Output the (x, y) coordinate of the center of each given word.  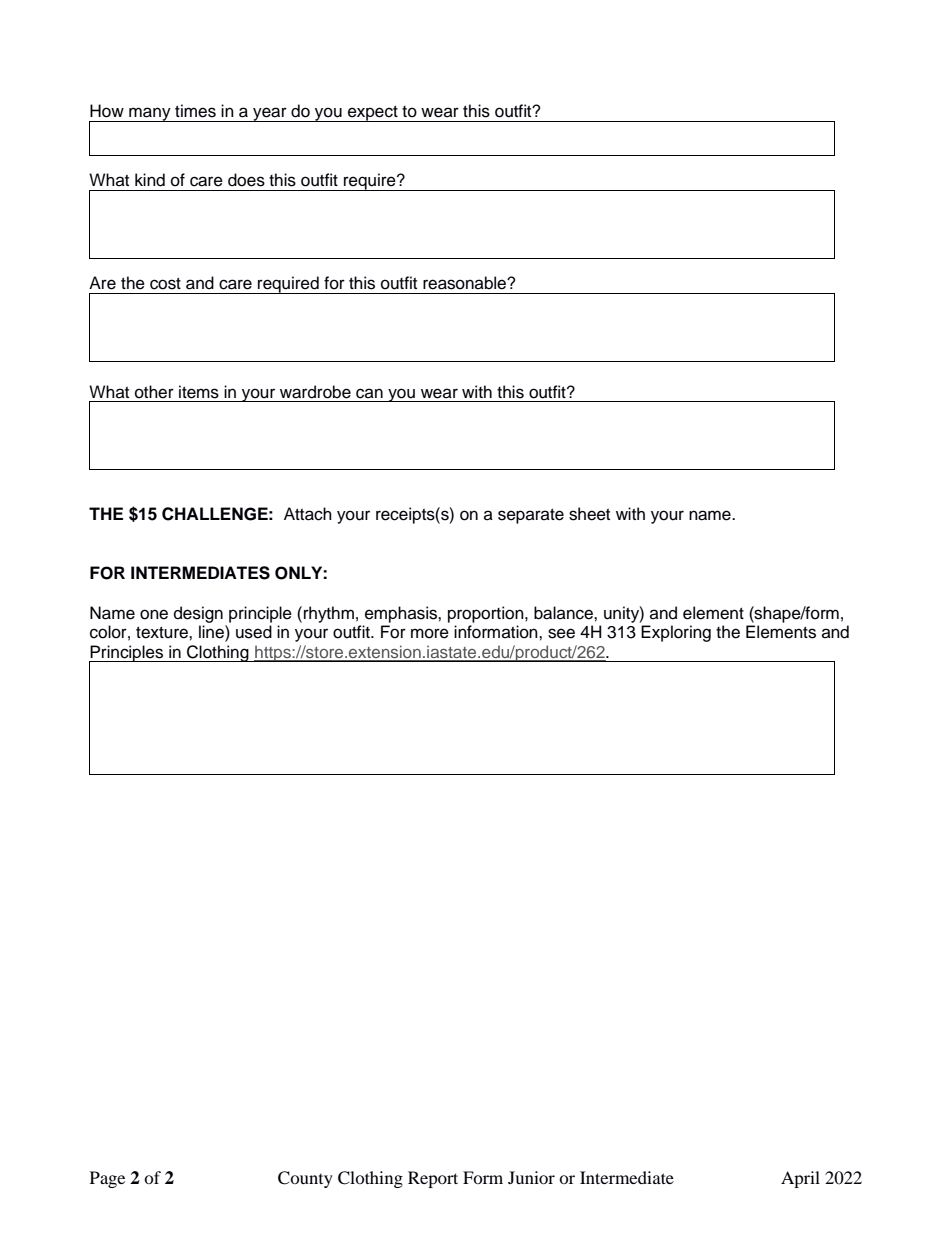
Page (107, 1179)
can (369, 393)
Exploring (676, 633)
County (305, 1179)
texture (163, 633)
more (430, 633)
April (800, 1179)
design (198, 614)
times (195, 111)
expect (373, 114)
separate (531, 516)
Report (433, 1179)
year (270, 114)
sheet (589, 514)
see (561, 633)
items (199, 392)
